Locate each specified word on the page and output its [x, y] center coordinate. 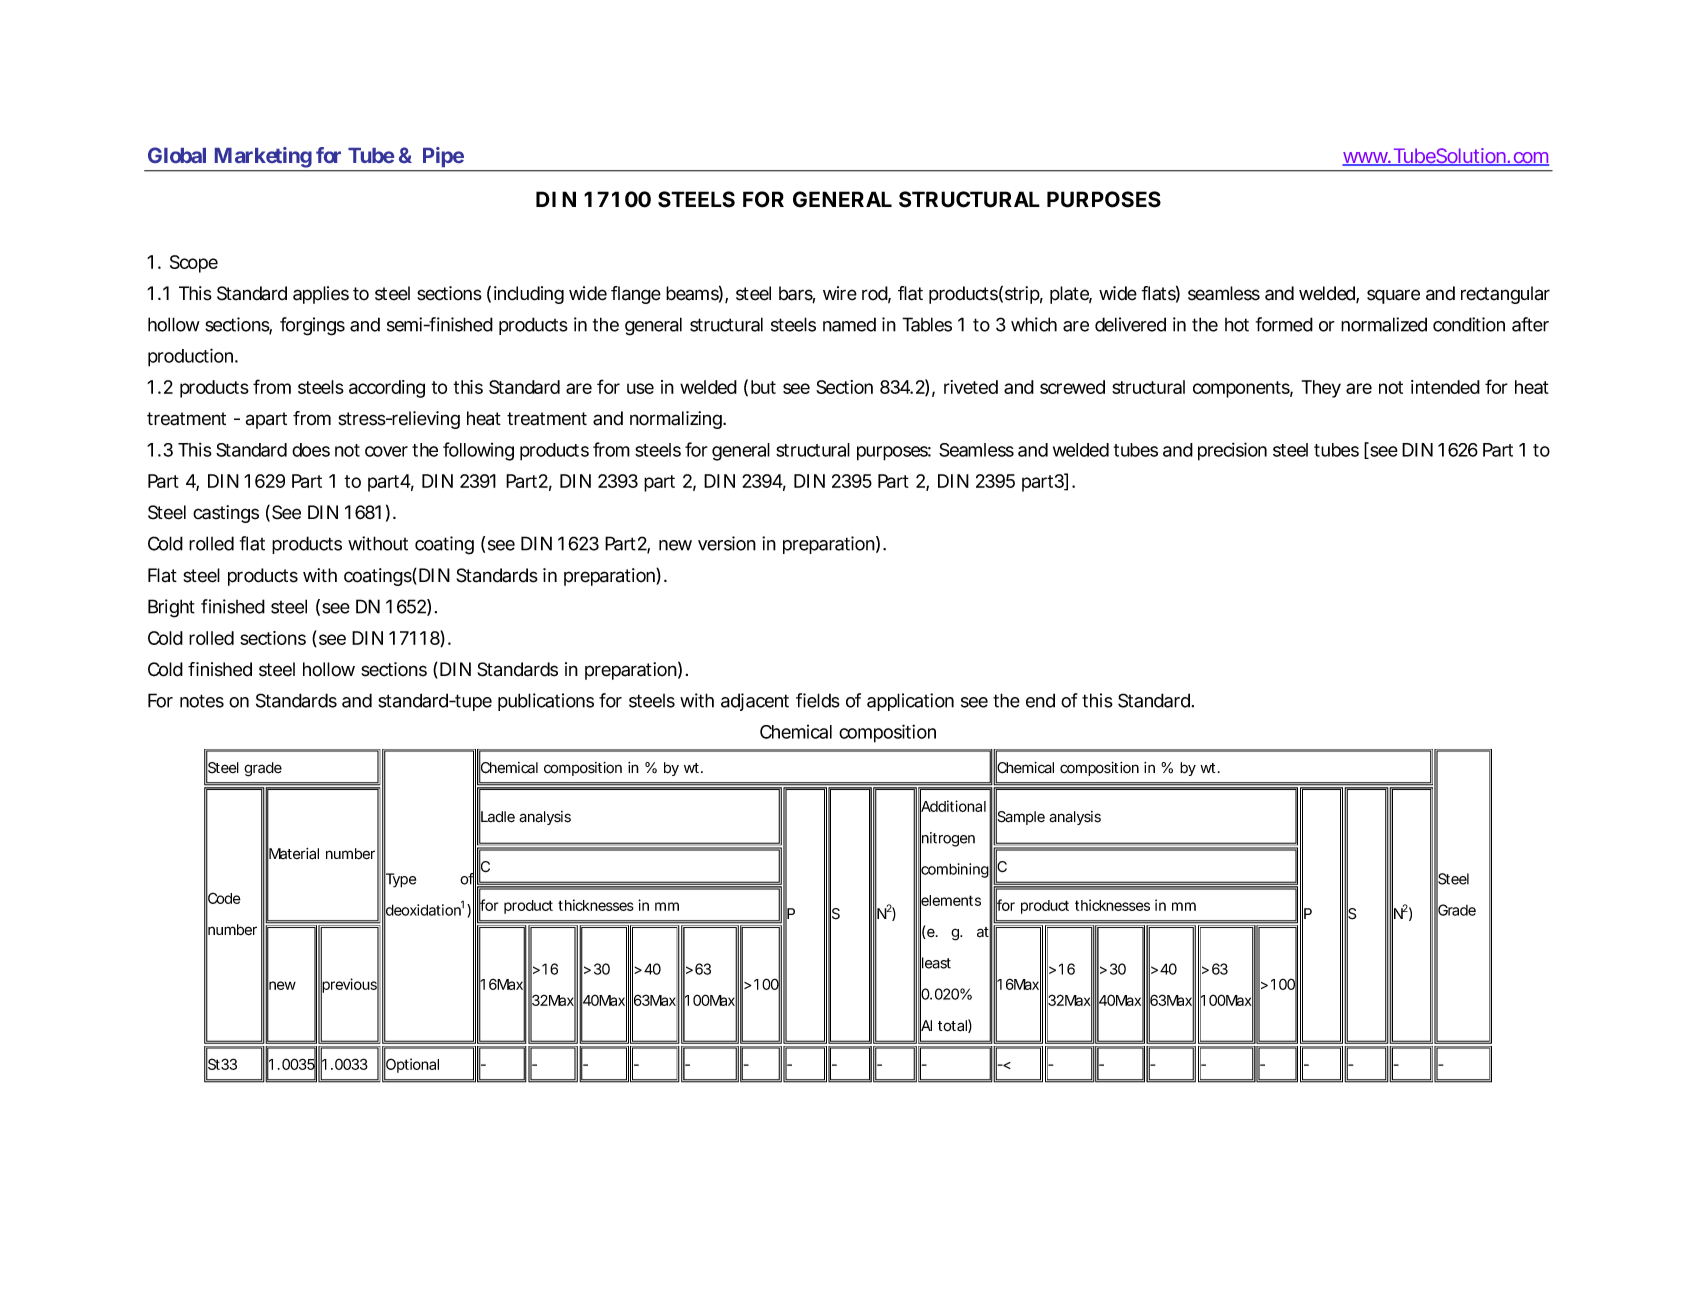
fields [818, 700]
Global [177, 155]
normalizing [676, 420]
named [849, 324]
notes [202, 701]
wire [840, 293]
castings [226, 514]
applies [321, 295]
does [311, 450]
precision [1232, 451]
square [1393, 296]
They [1321, 389]
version [727, 543]
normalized [1384, 324]
